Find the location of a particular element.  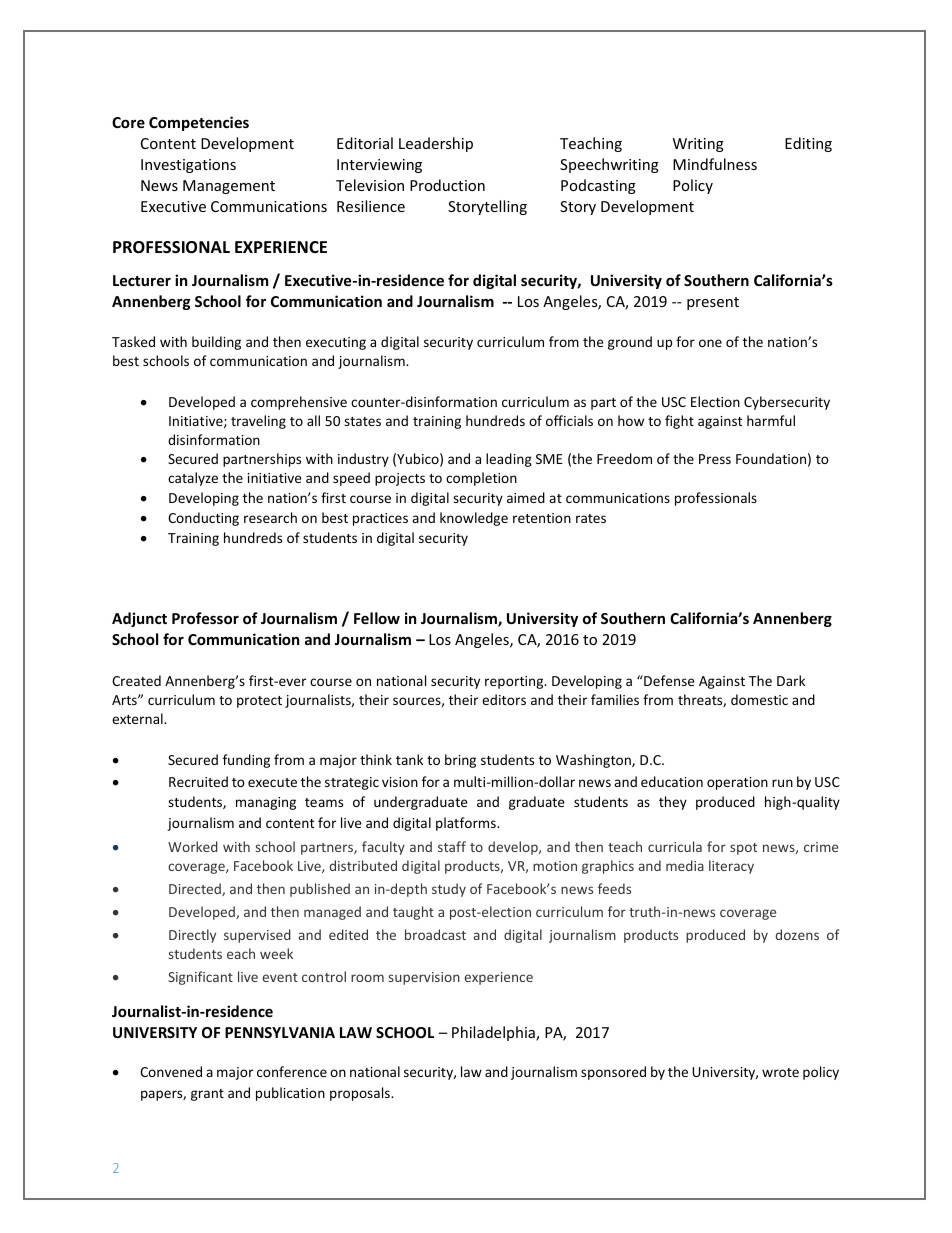

Investigations is located at coordinates (188, 166).
